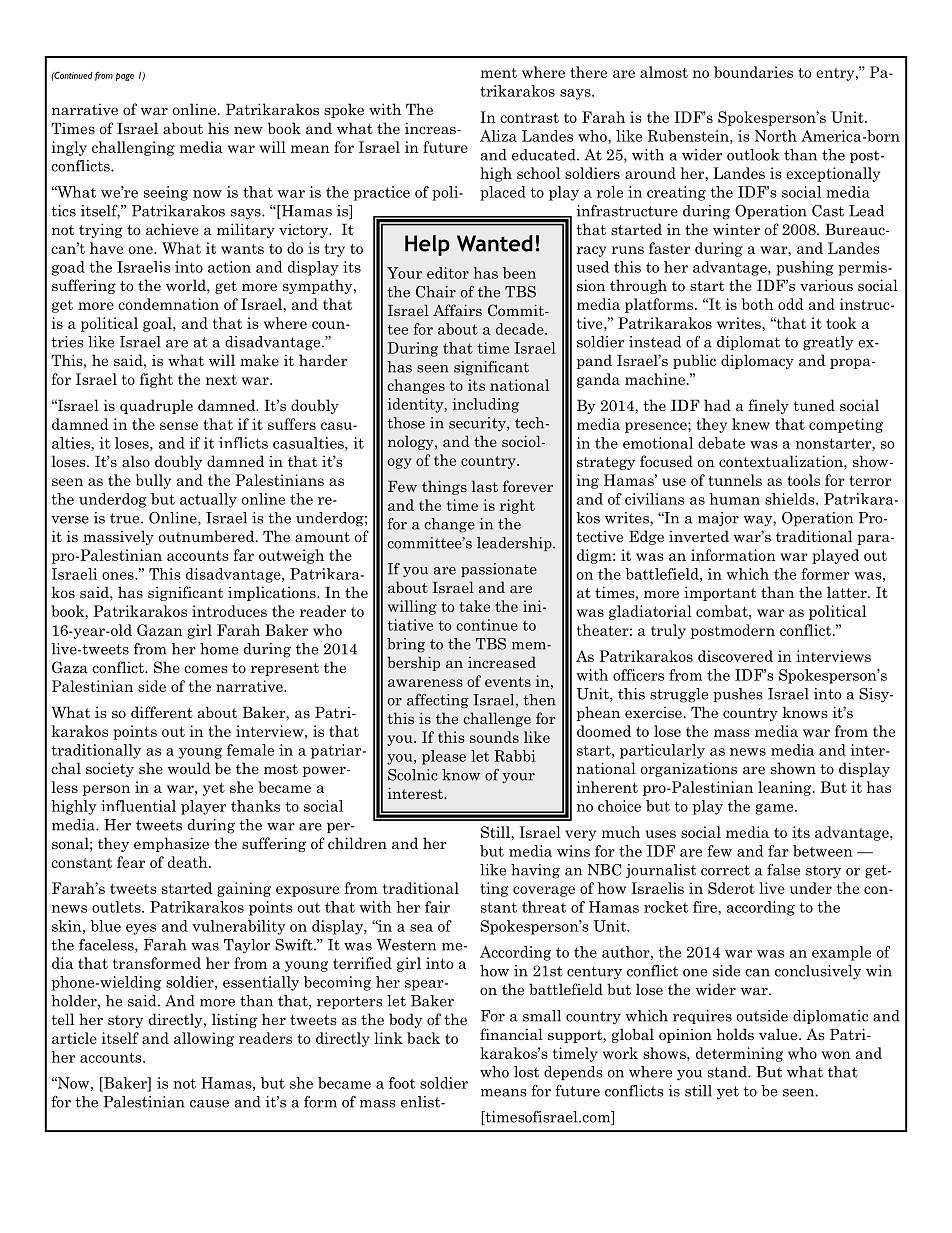 The width and height of the page is (952, 1233). Describe the element at coordinates (529, 118) in the page. I see `contrast` at that location.
